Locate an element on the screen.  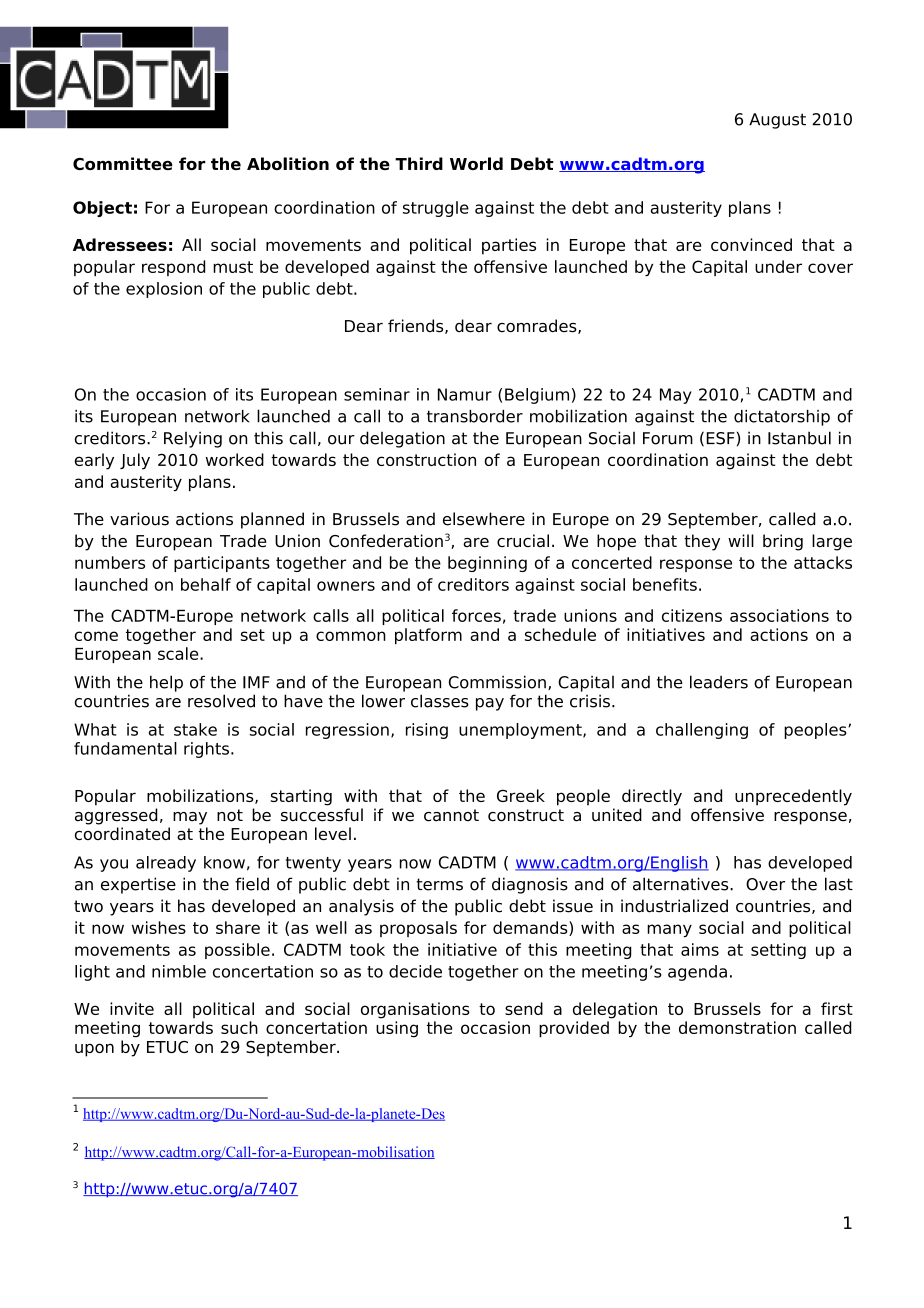
associations is located at coordinates (779, 615).
